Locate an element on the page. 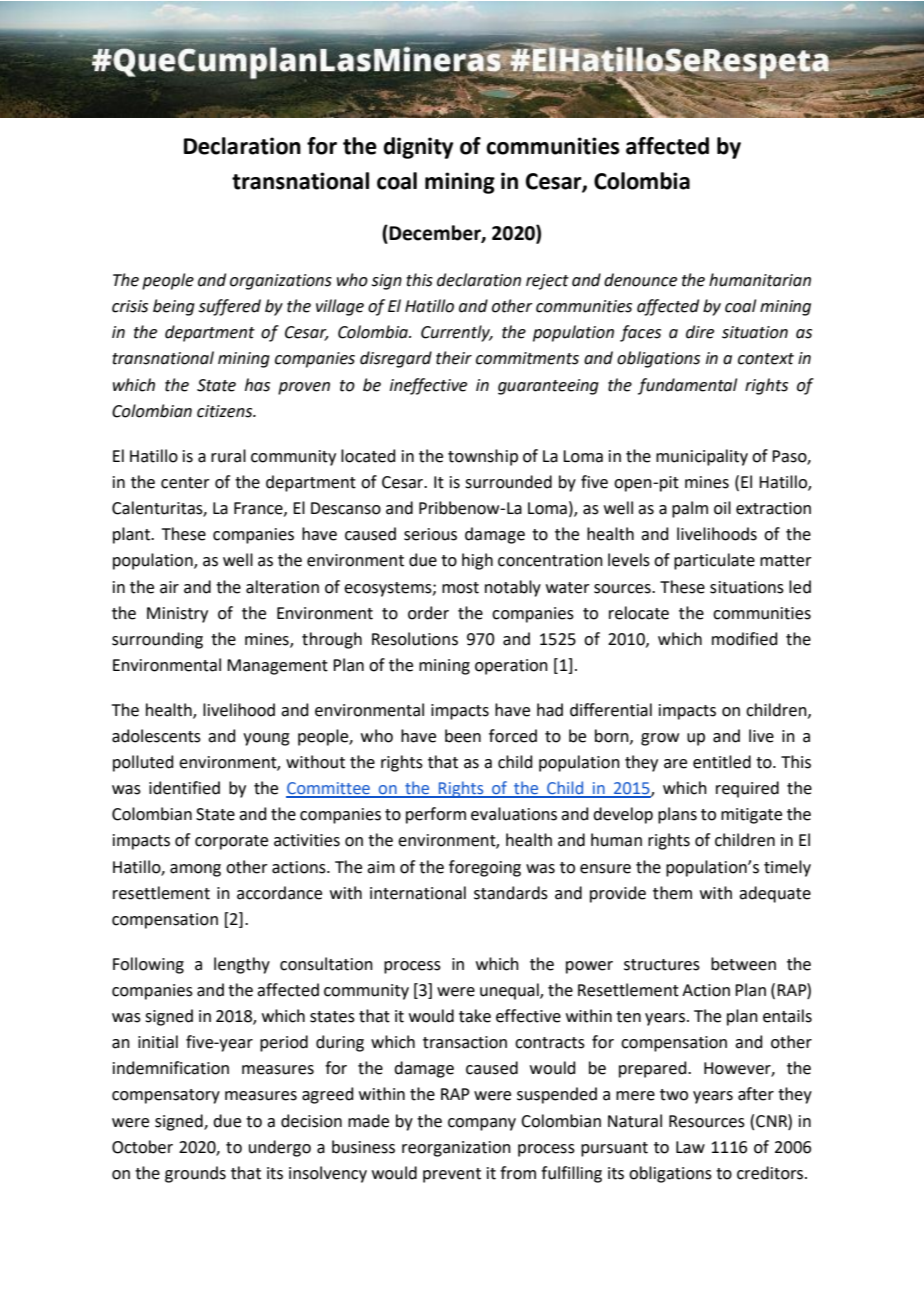 The image size is (924, 1307). Law is located at coordinates (690, 1147).
